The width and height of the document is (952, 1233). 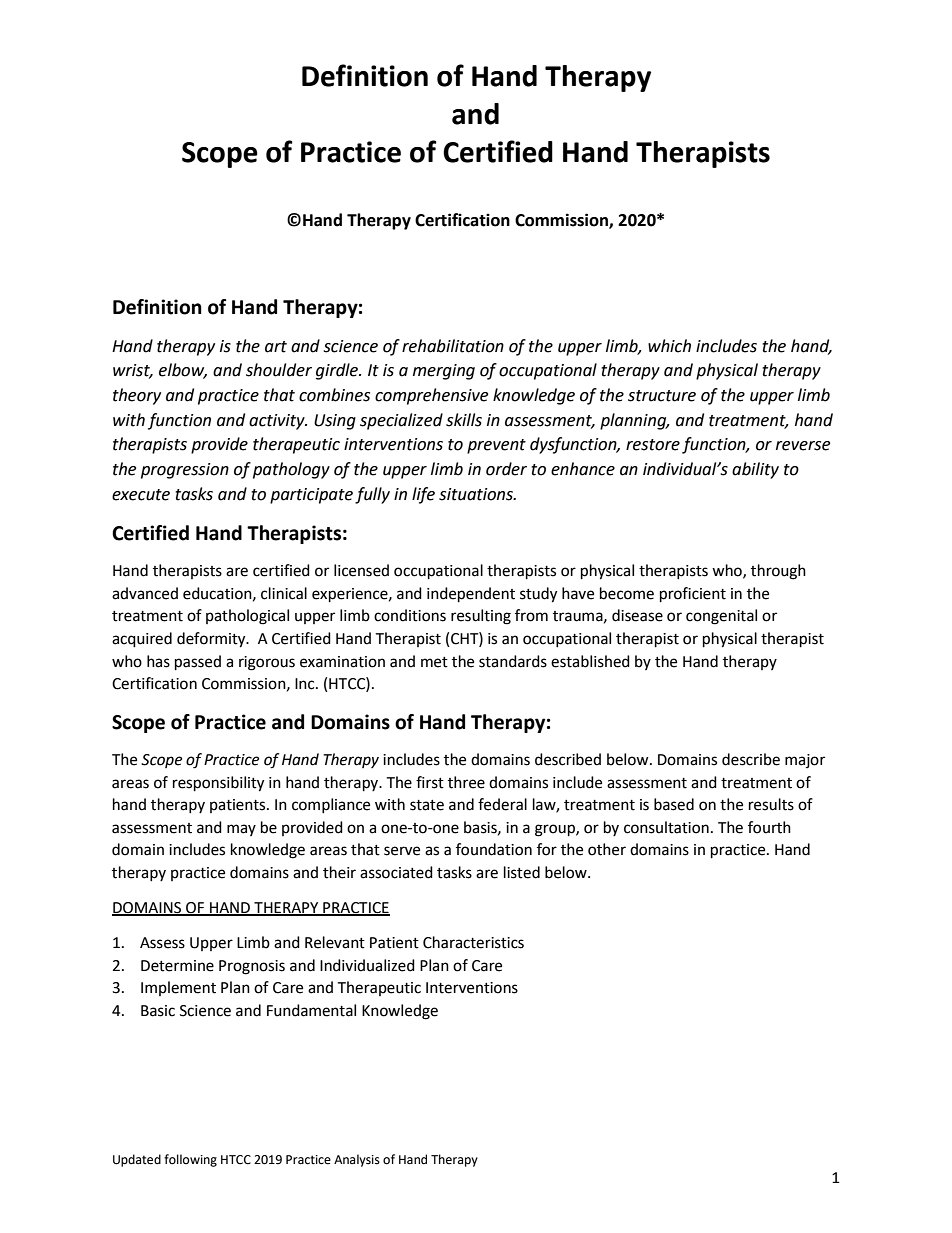 What do you see at coordinates (466, 782) in the document?
I see `three` at bounding box center [466, 782].
